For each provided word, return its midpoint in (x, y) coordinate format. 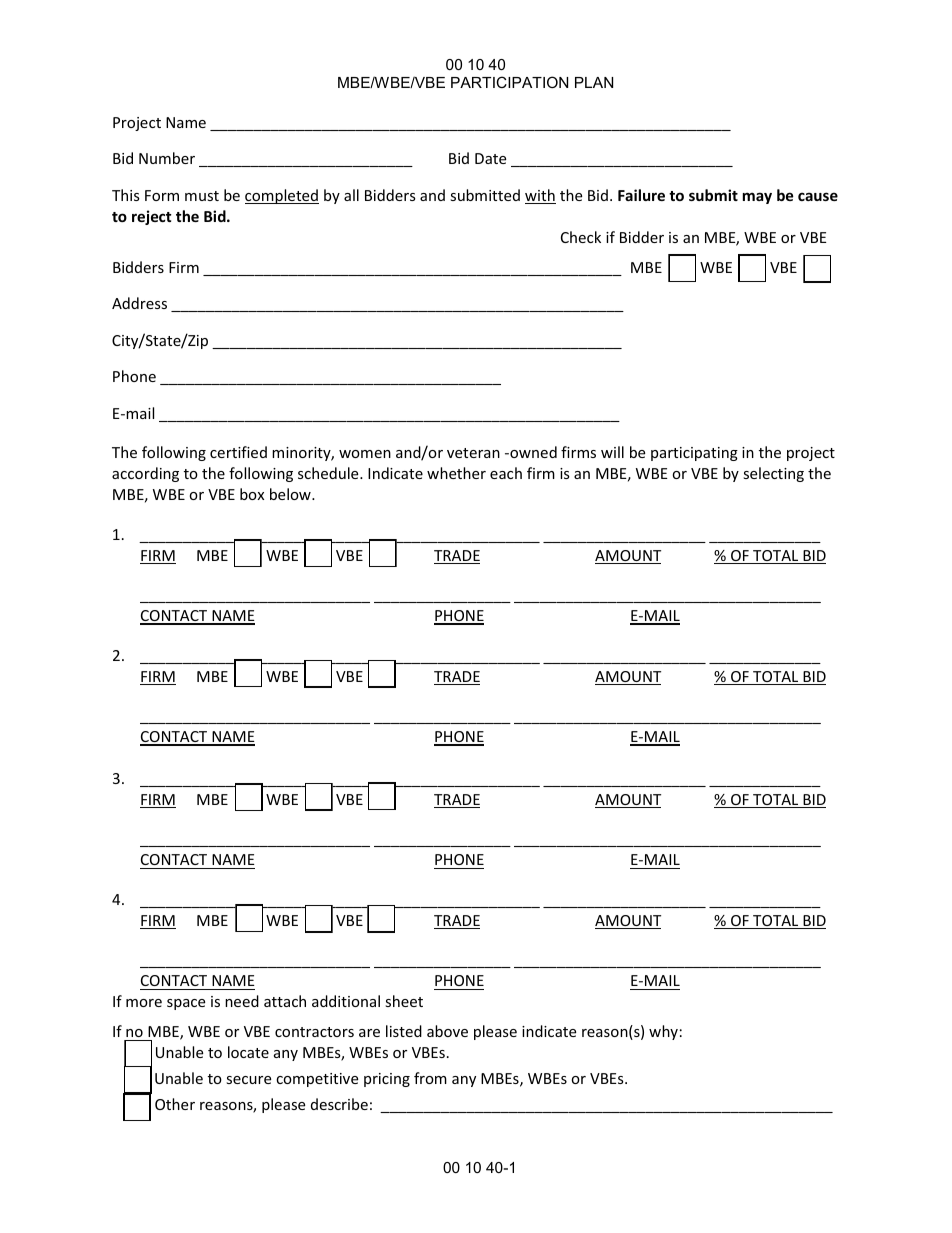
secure (248, 1080)
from (430, 1078)
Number (167, 158)
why (663, 1032)
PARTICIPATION (509, 82)
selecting (773, 474)
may (757, 198)
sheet (404, 1001)
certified (238, 452)
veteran (473, 453)
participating (694, 454)
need (242, 1001)
